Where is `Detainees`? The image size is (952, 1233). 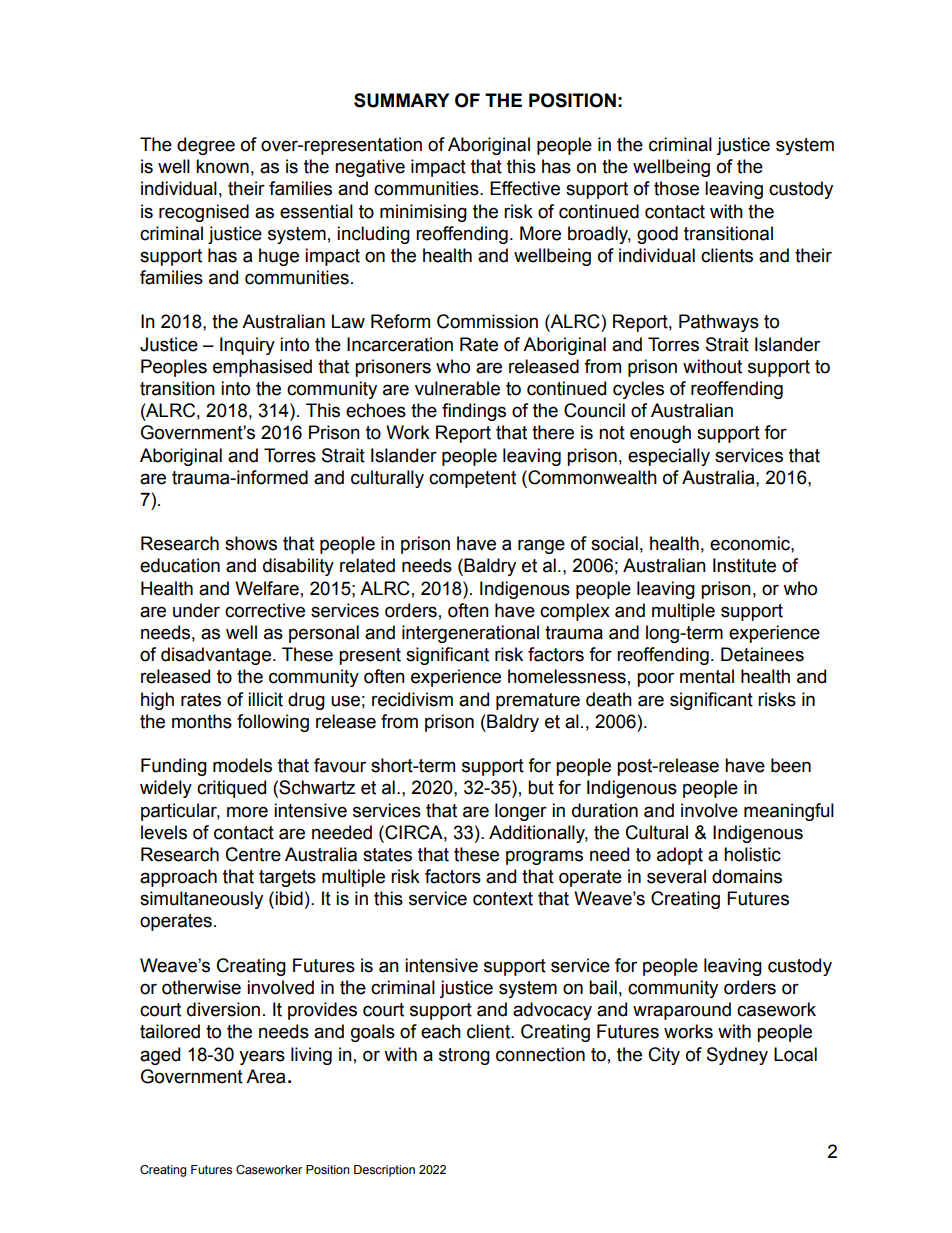
Detainees is located at coordinates (762, 654).
